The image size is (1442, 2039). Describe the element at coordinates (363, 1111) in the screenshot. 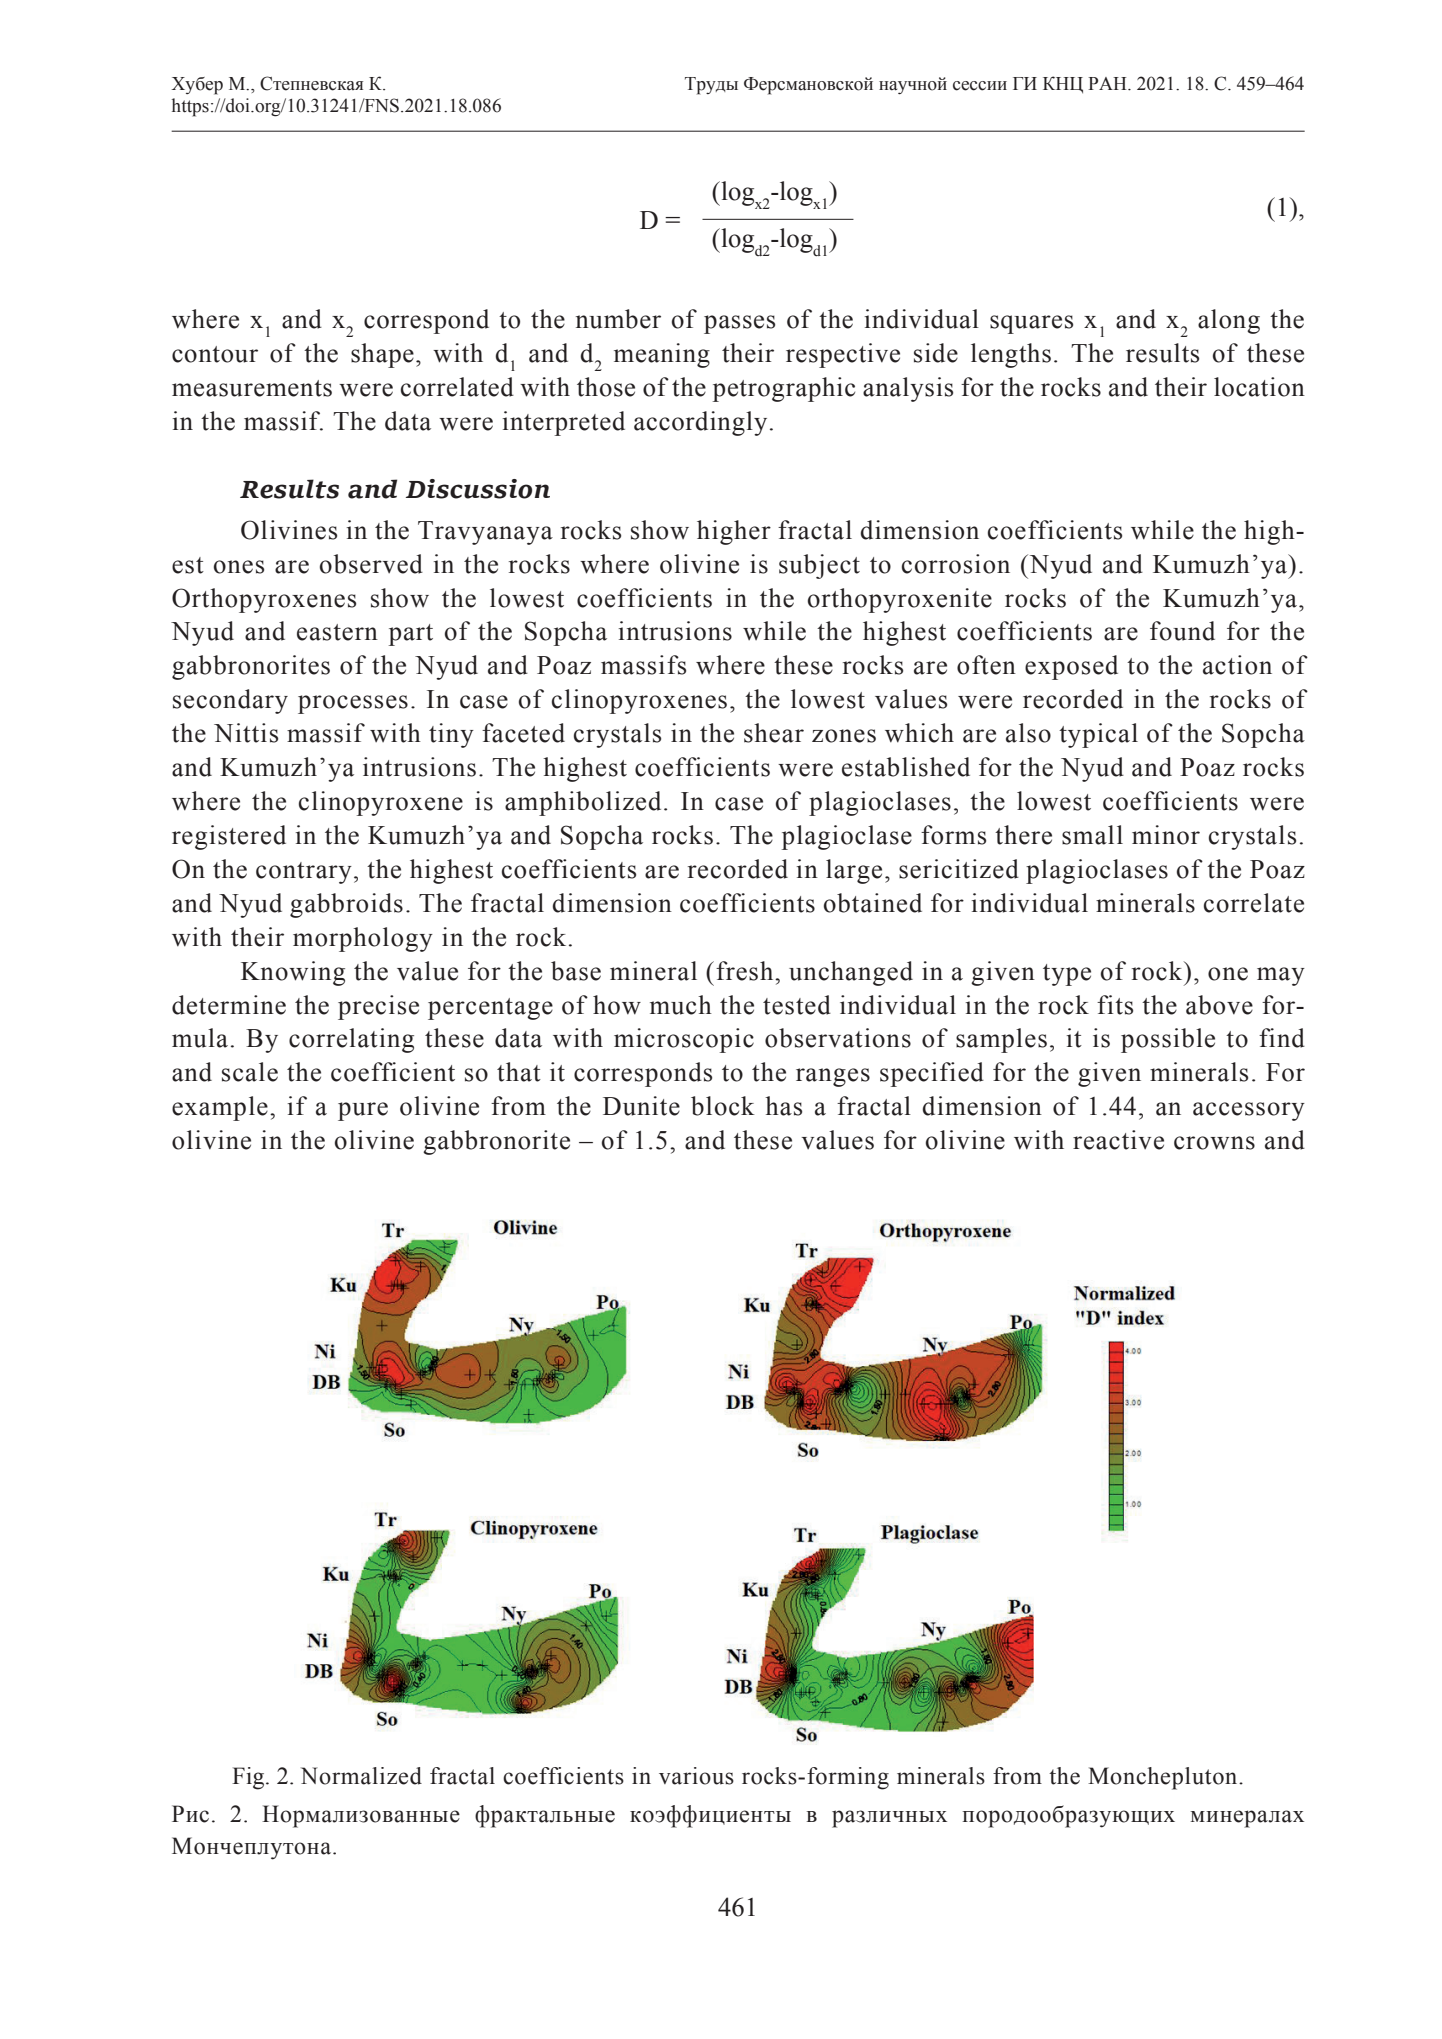

I see `pure` at that location.
